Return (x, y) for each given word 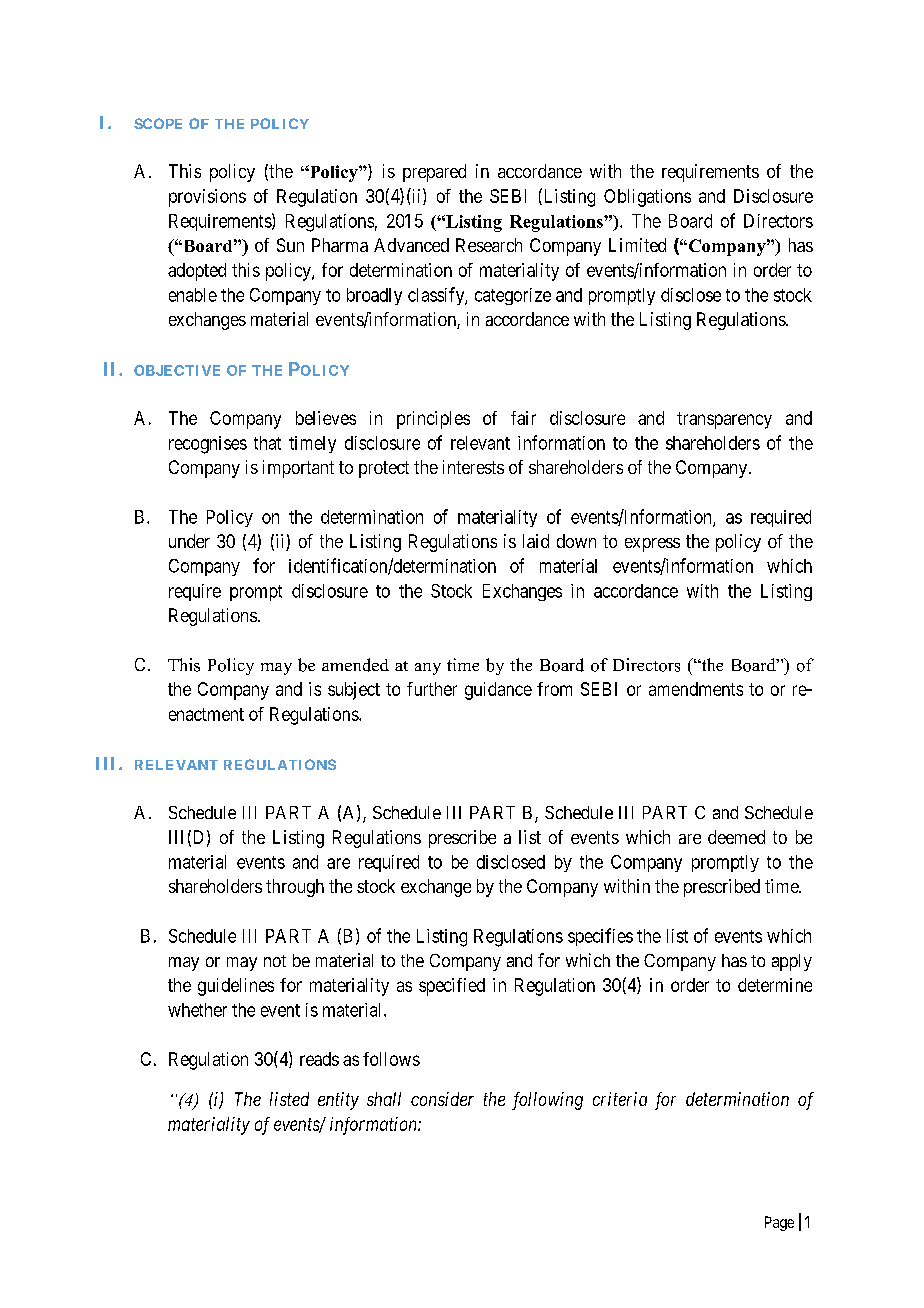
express (652, 545)
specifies (600, 937)
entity (338, 1101)
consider (442, 1099)
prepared (434, 173)
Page (779, 1223)
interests (473, 467)
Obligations (647, 198)
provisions (207, 198)
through (295, 888)
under (189, 541)
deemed (736, 837)
